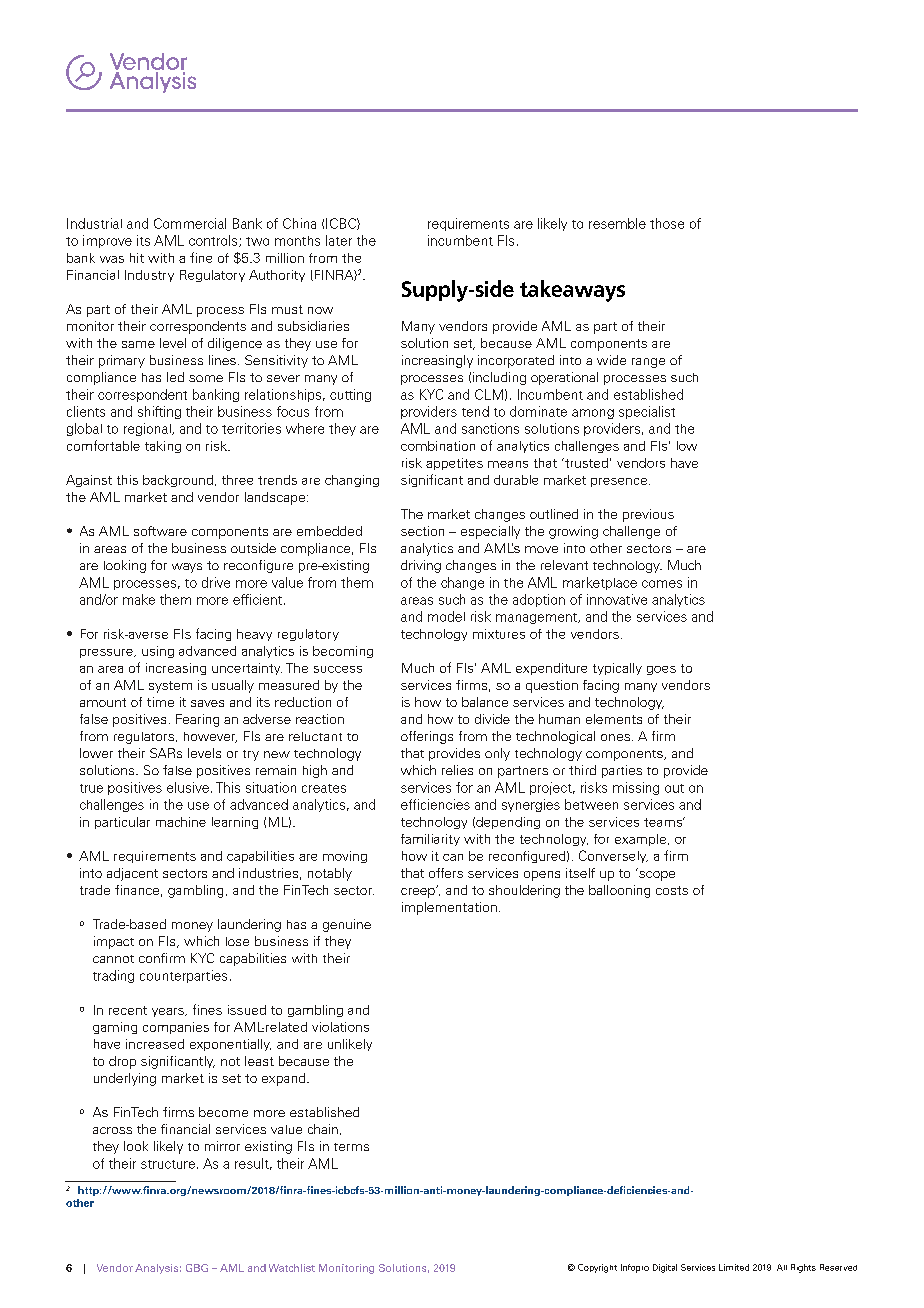 The width and height of the screenshot is (924, 1308). Describe the element at coordinates (457, 770) in the screenshot. I see `relies` at that location.
